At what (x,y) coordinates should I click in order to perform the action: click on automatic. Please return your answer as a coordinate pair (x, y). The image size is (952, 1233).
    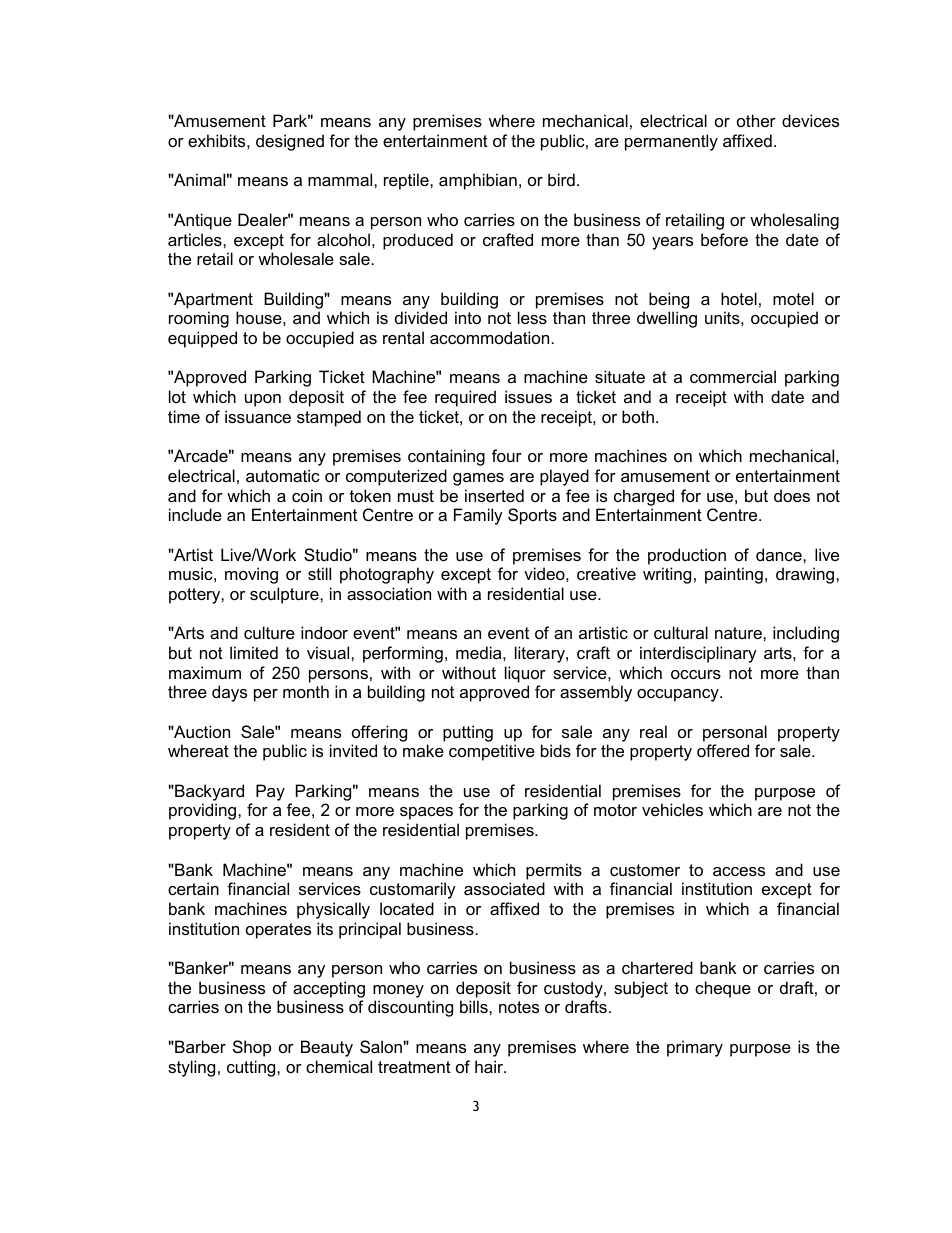
    Looking at the image, I should click on (283, 475).
